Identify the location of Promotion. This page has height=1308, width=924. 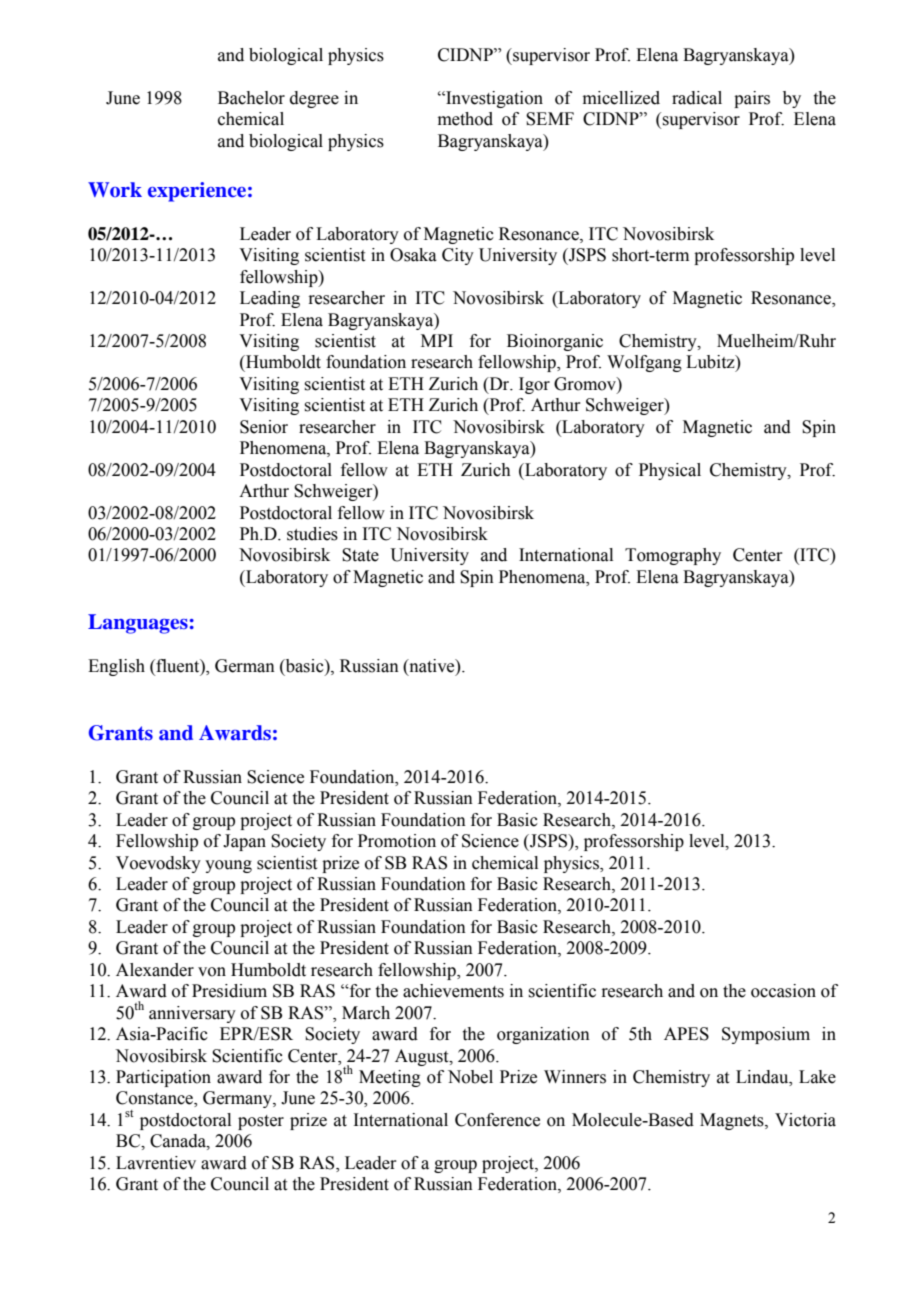
(397, 841).
